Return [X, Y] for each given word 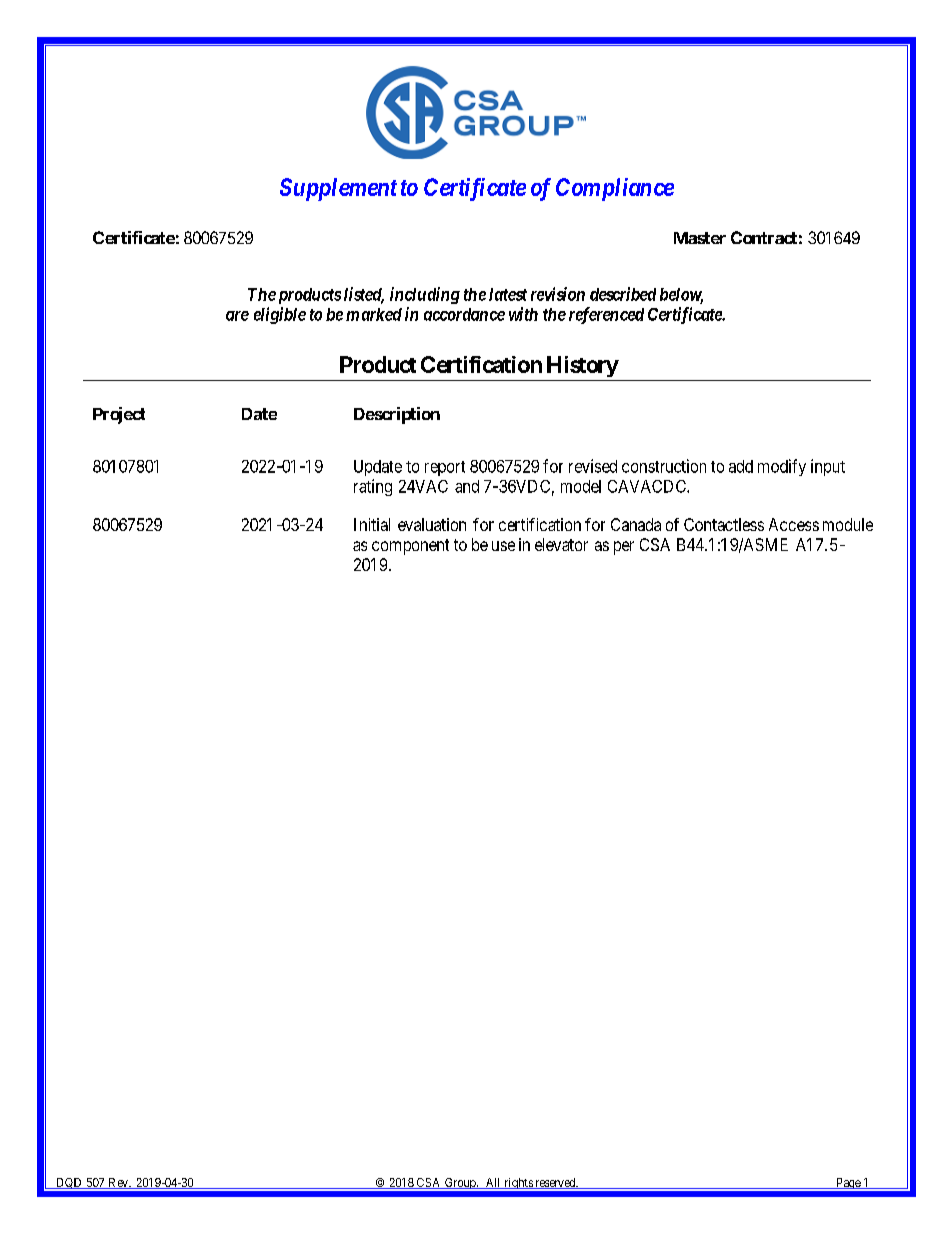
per [624, 548]
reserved [555, 1183]
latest [508, 294]
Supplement [338, 189]
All [493, 1183]
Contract [764, 237]
